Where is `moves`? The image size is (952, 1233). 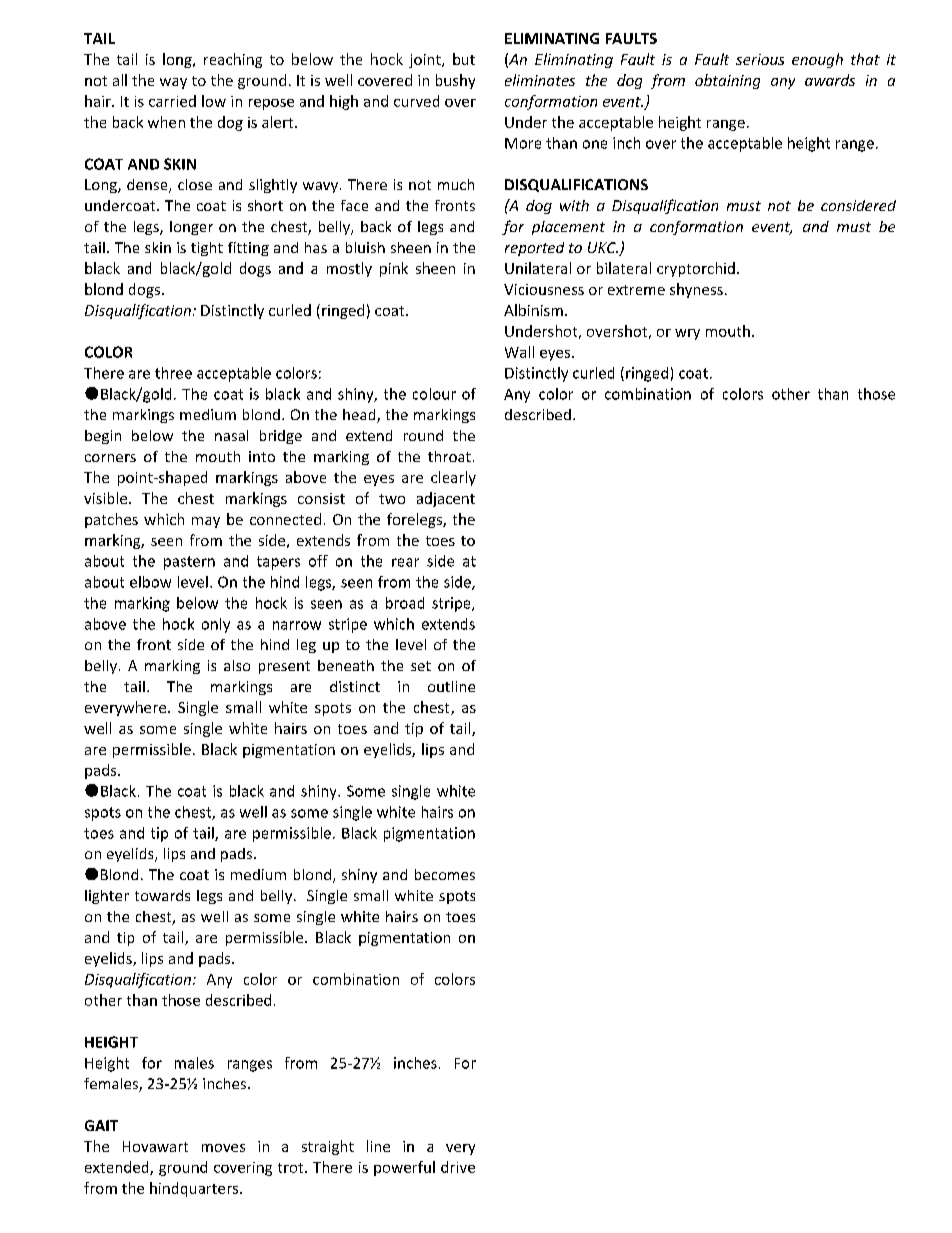 moves is located at coordinates (223, 1148).
